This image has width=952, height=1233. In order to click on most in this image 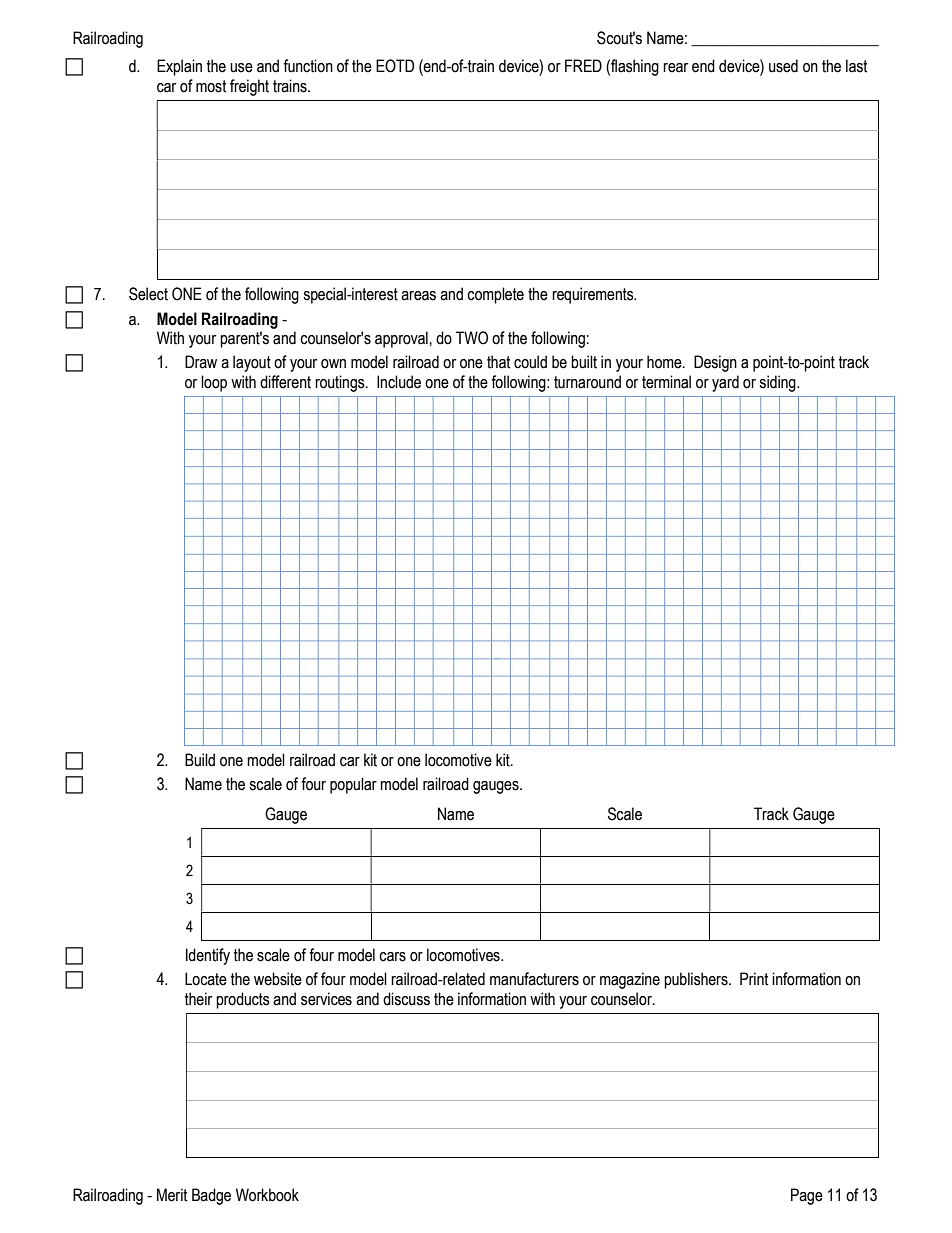, I will do `click(211, 86)`.
